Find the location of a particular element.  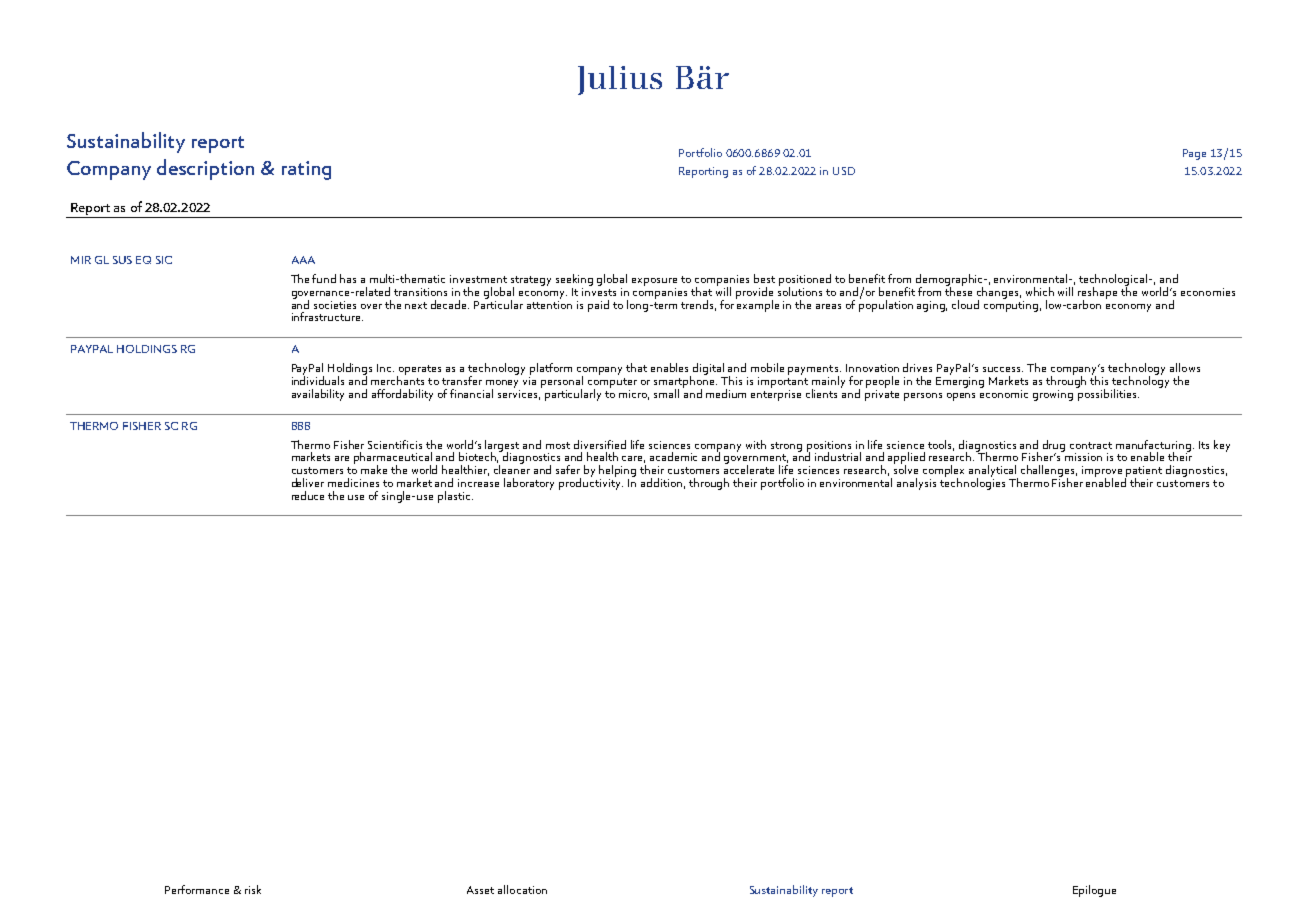

description is located at coordinates (205, 169).
